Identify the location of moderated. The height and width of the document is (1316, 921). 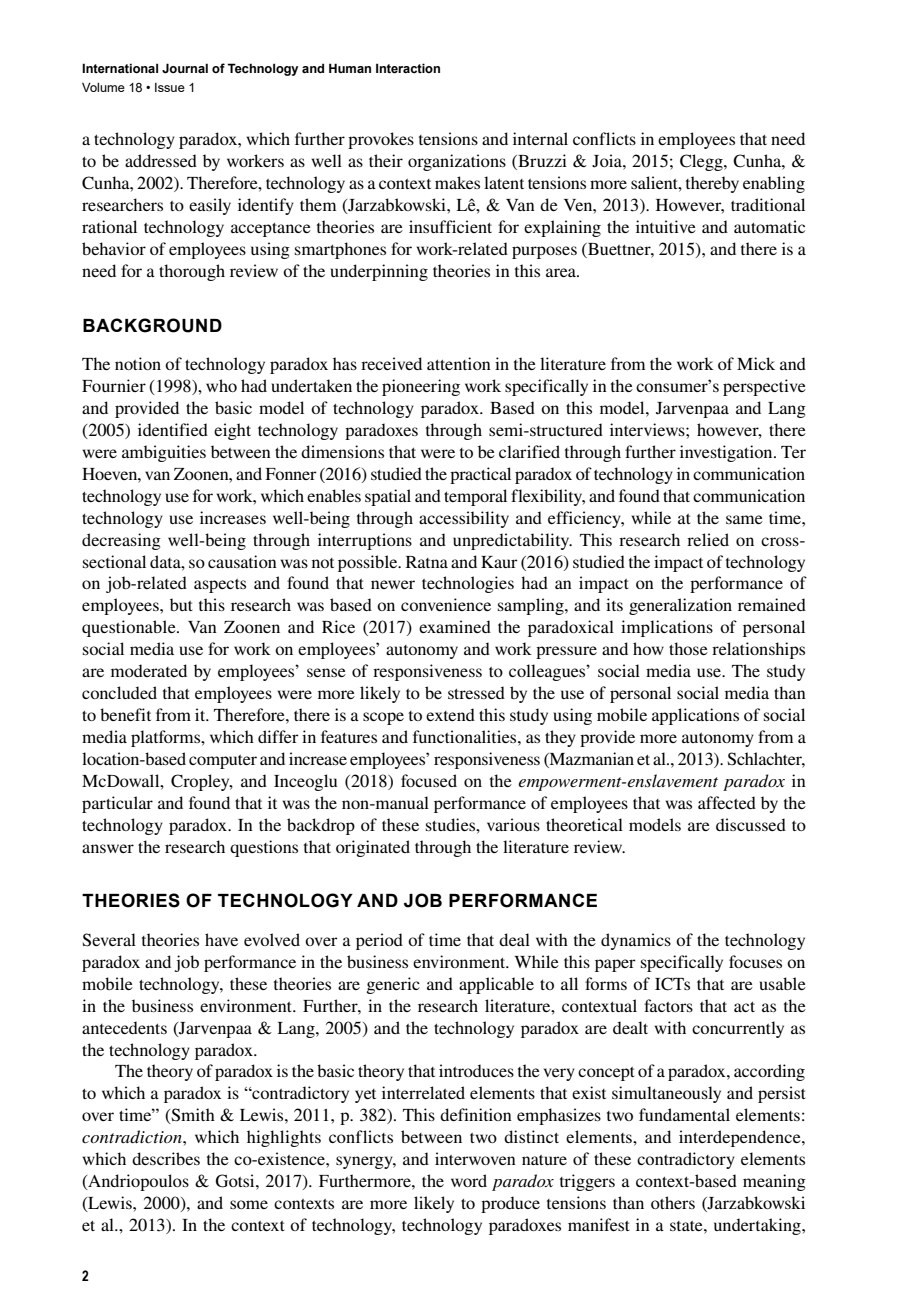
(149, 670).
